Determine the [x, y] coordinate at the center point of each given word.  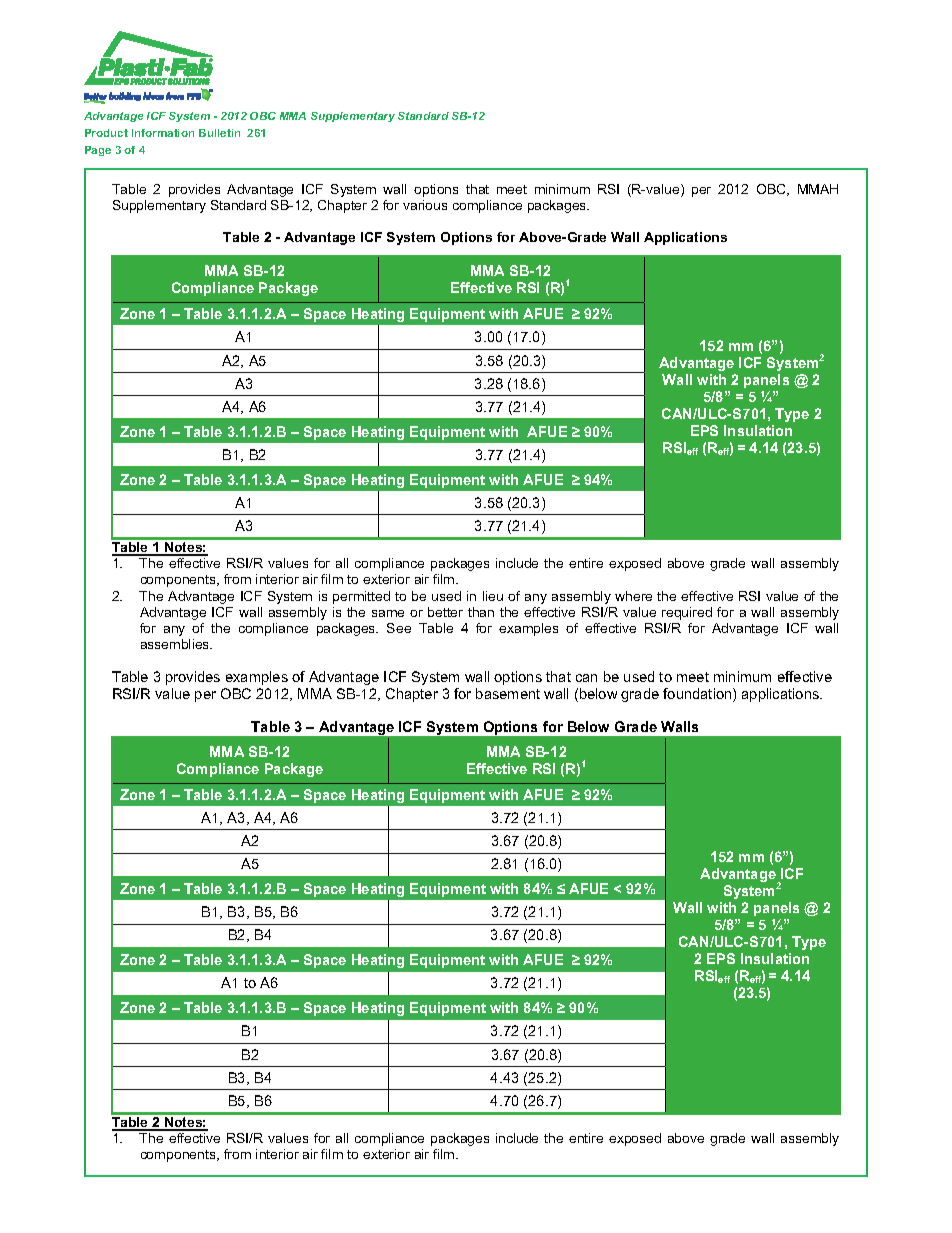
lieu [493, 596]
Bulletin [219, 133]
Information [163, 133]
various [425, 205]
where [633, 596]
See [399, 628]
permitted [361, 597]
